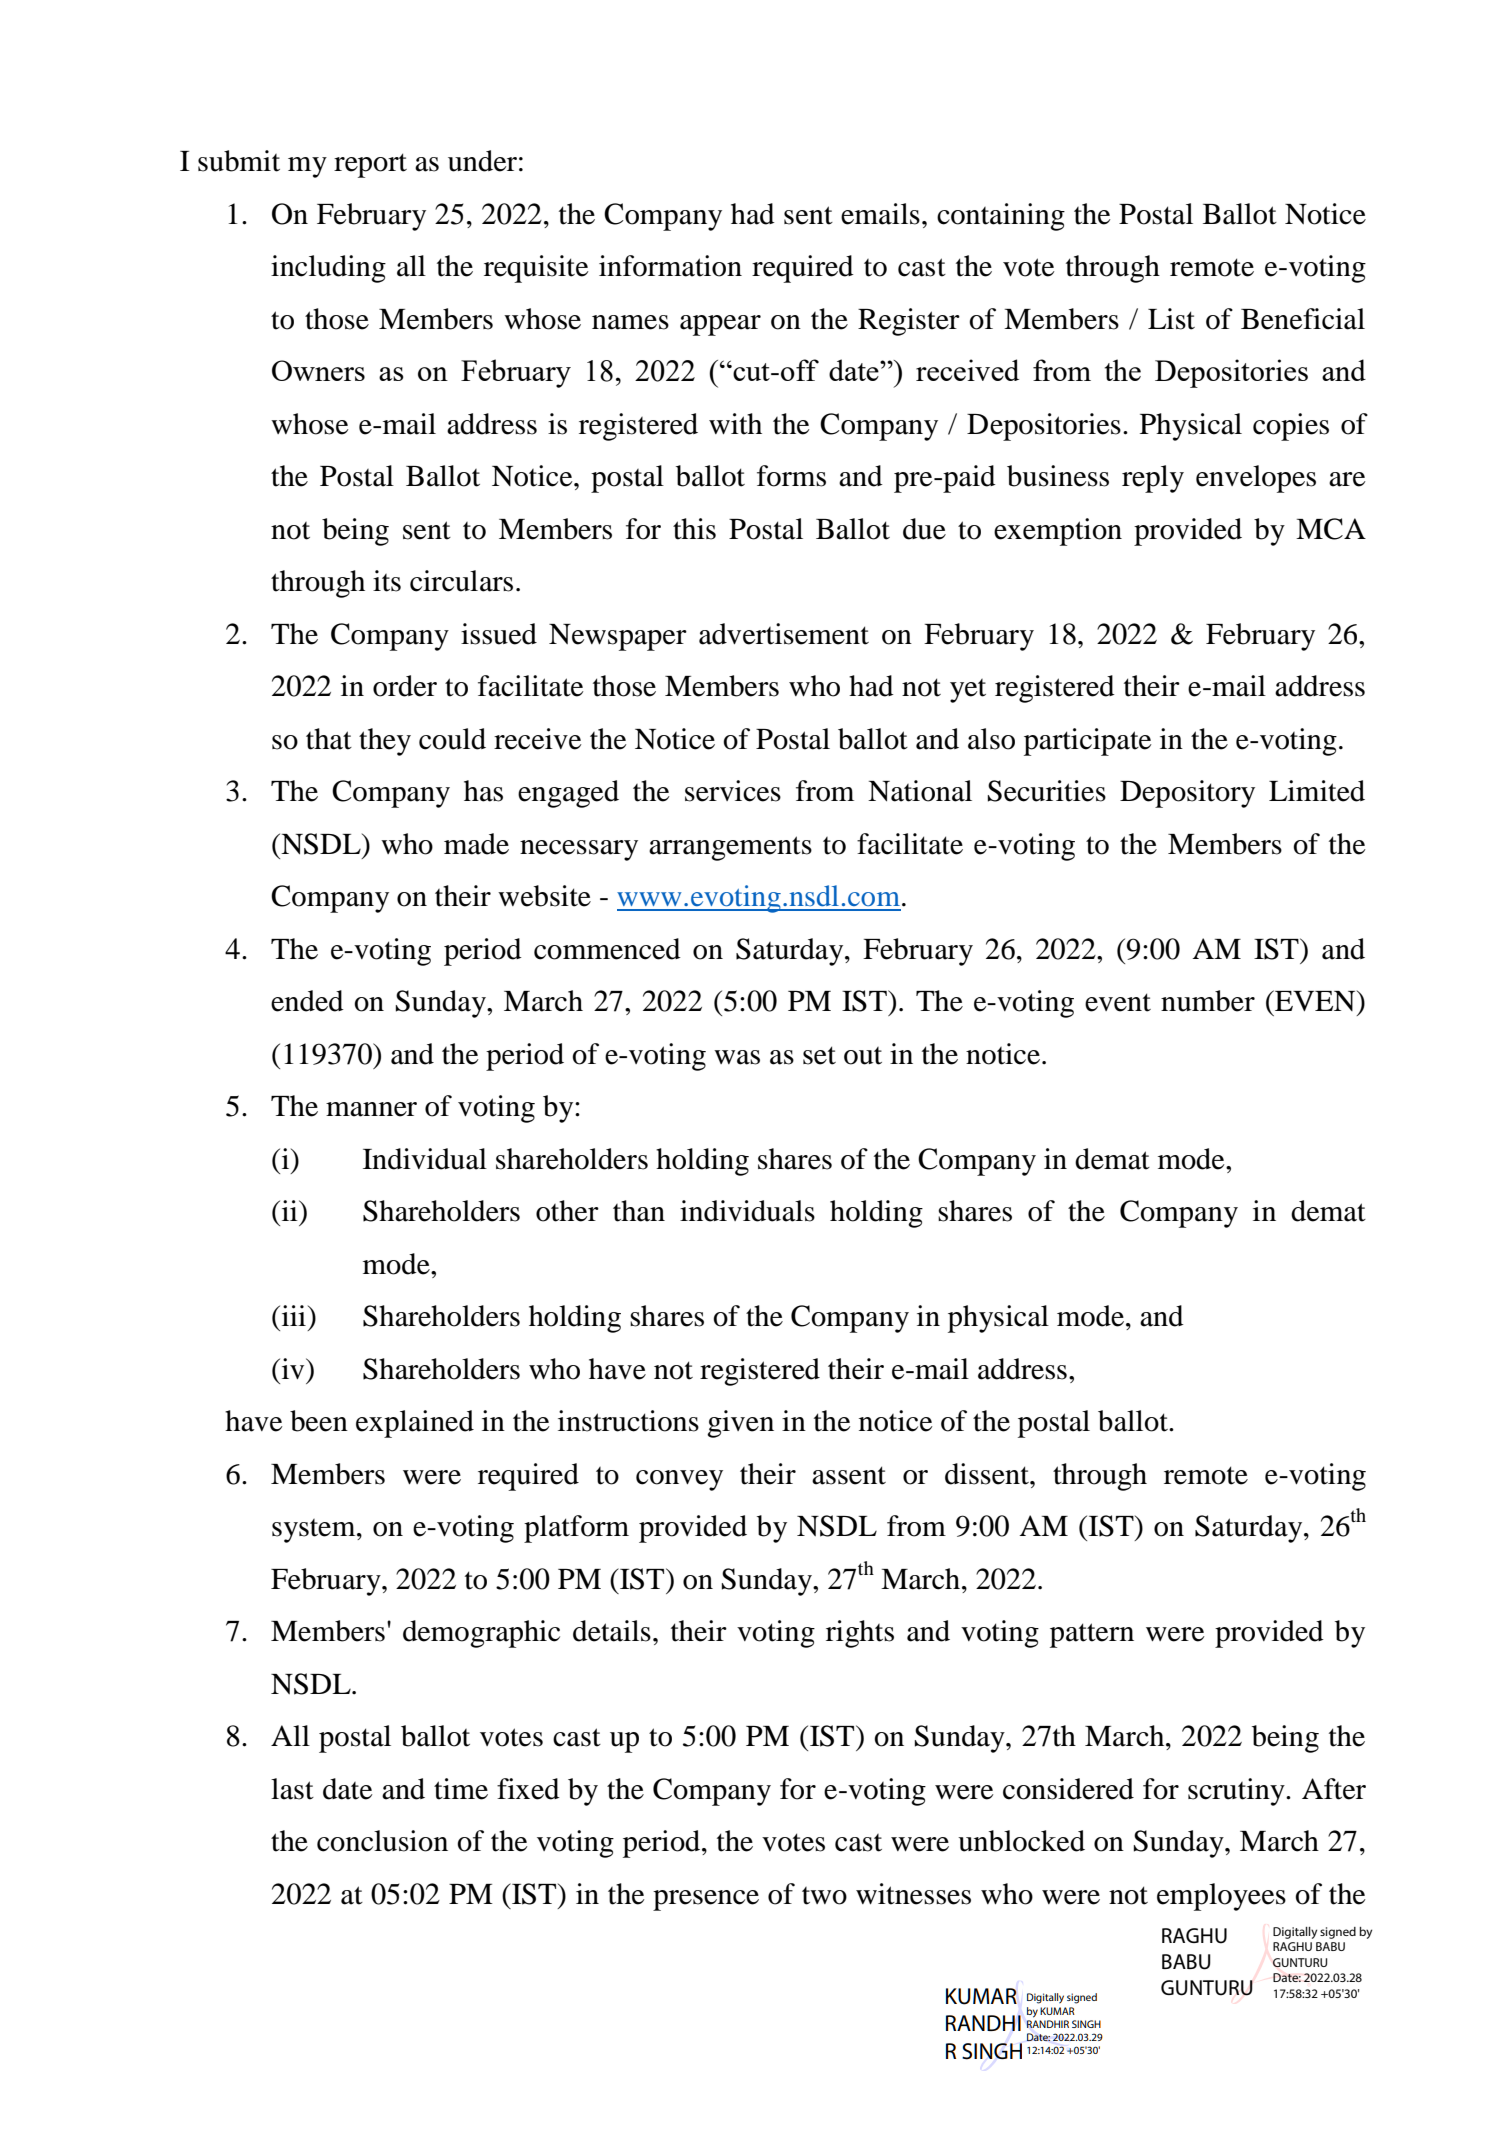  Describe the element at coordinates (1208, 1001) in the screenshot. I see `number` at that location.
